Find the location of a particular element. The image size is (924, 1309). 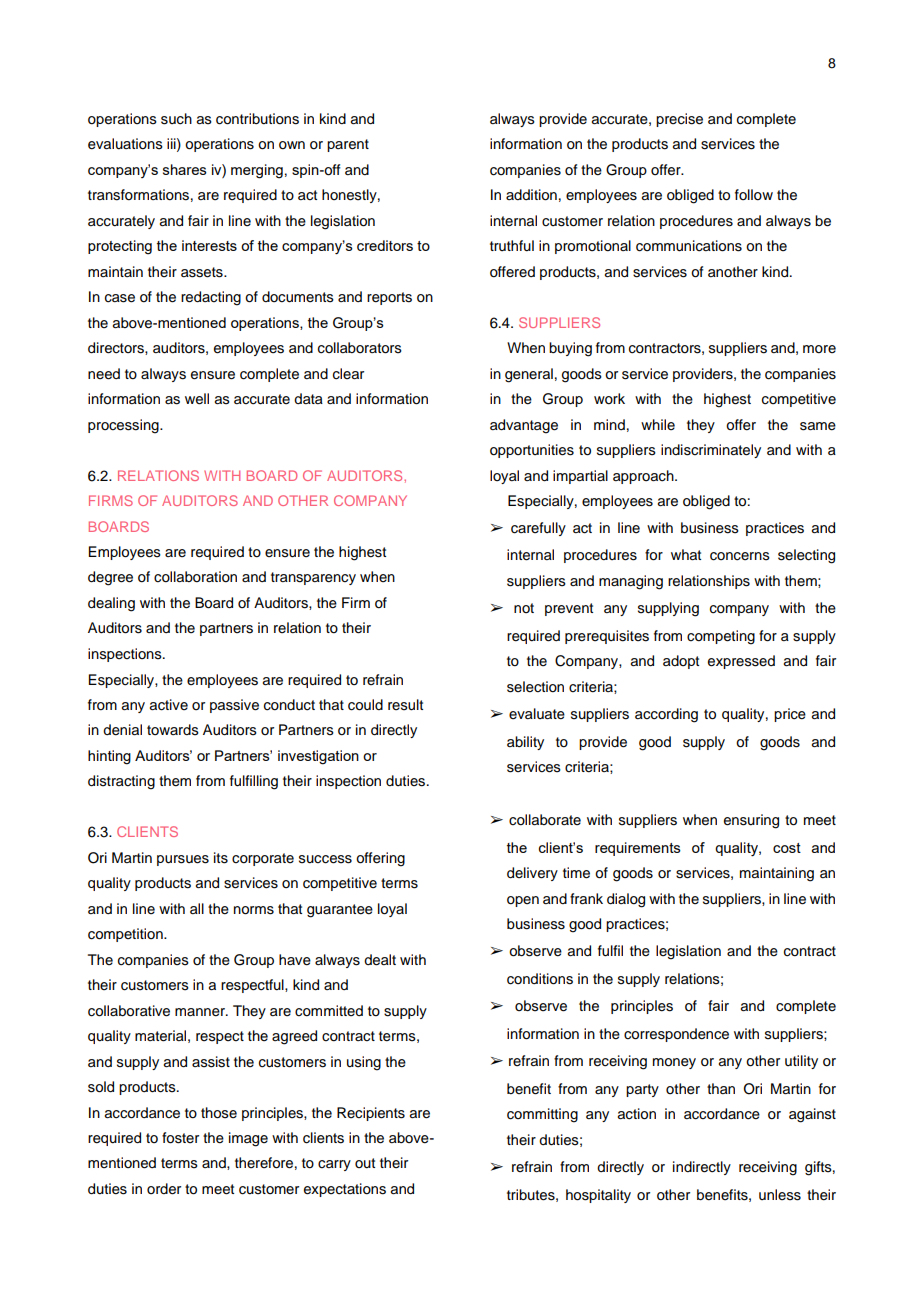

expressed is located at coordinates (741, 662).
